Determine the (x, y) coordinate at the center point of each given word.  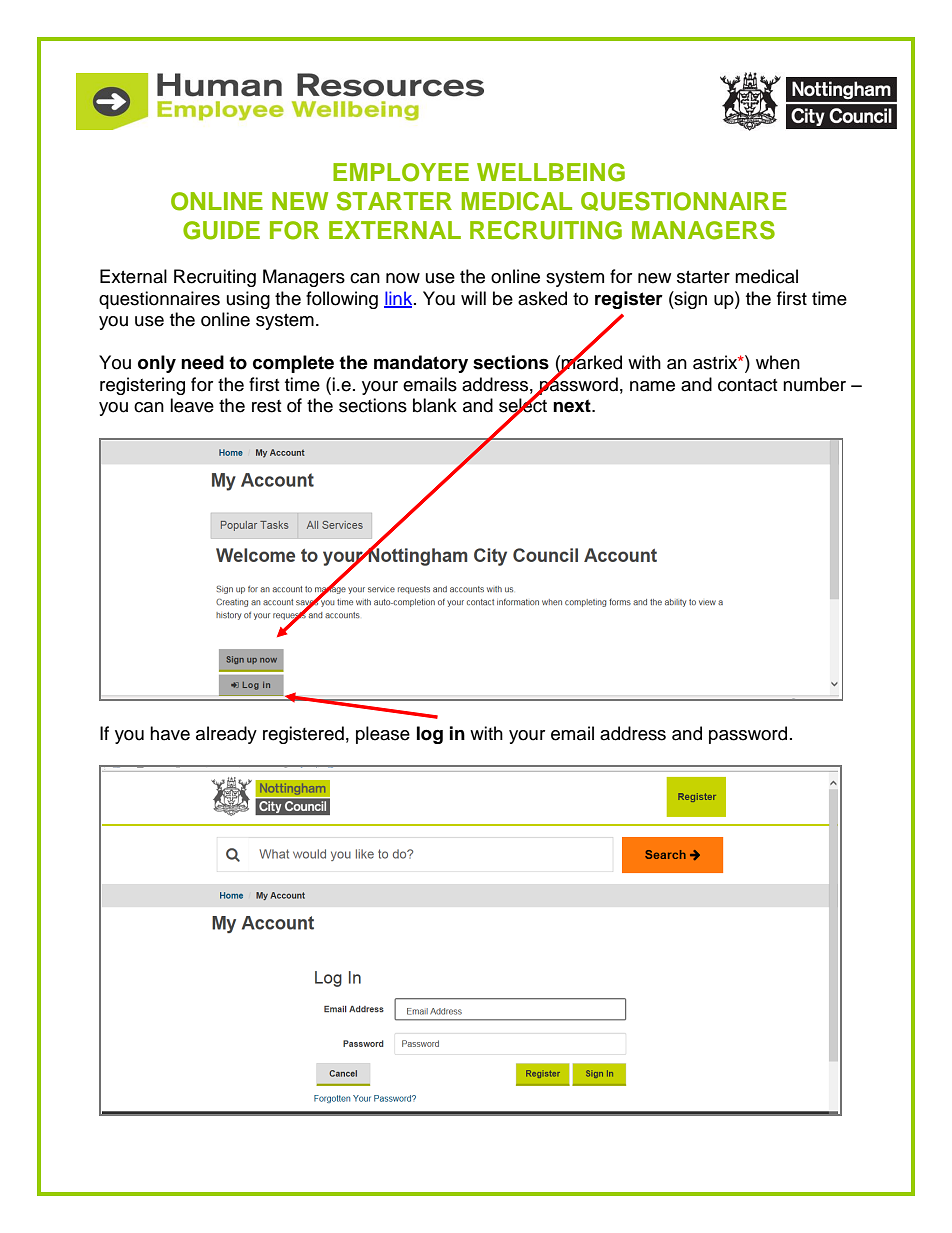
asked (542, 298)
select (523, 405)
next (573, 406)
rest (266, 406)
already (226, 735)
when (778, 362)
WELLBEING (551, 172)
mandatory (421, 364)
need (202, 362)
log (430, 735)
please (383, 735)
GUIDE (221, 230)
